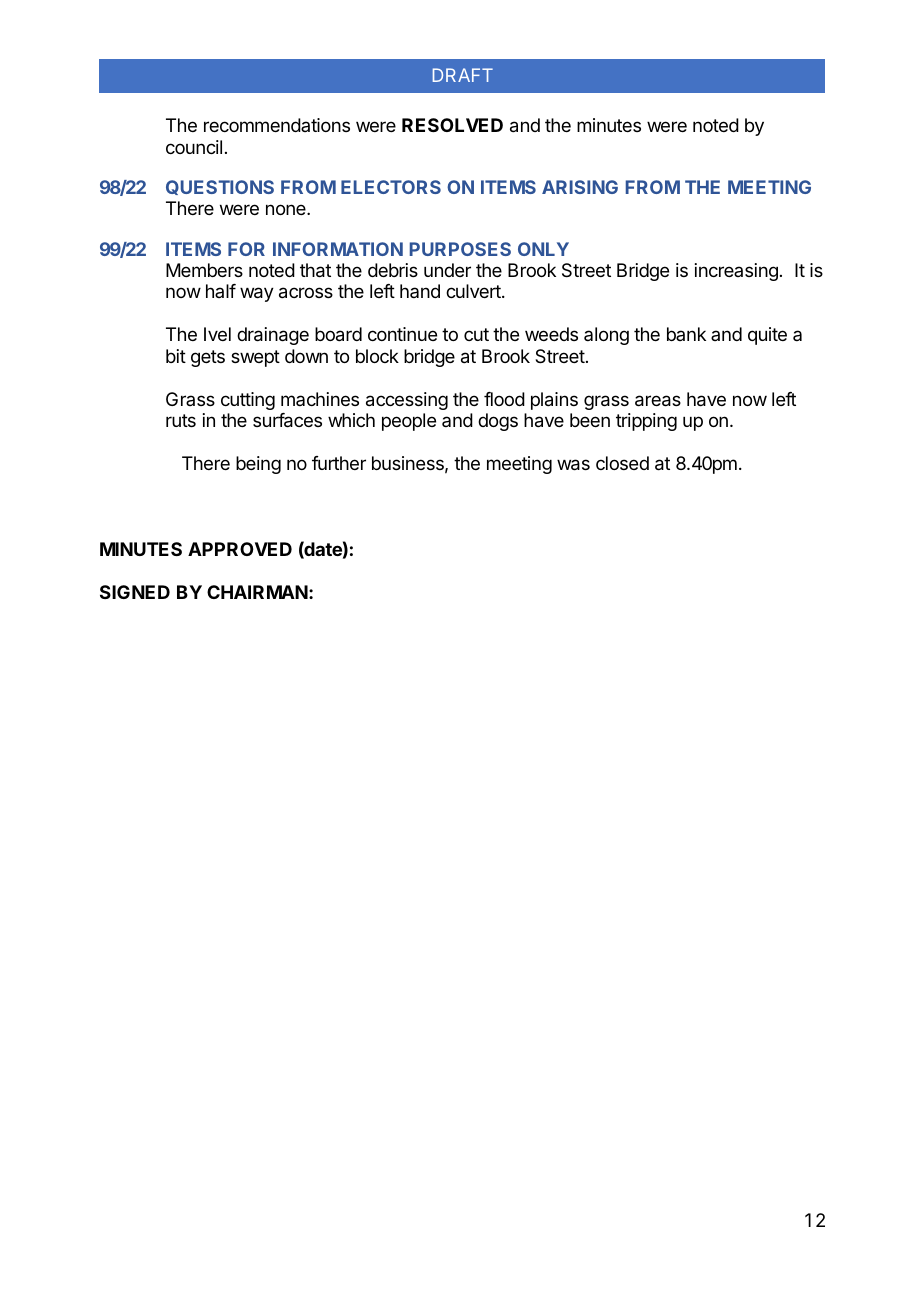 This page has width=924, height=1308. Describe the element at coordinates (460, 249) in the page. I see `PURPOSES` at that location.
